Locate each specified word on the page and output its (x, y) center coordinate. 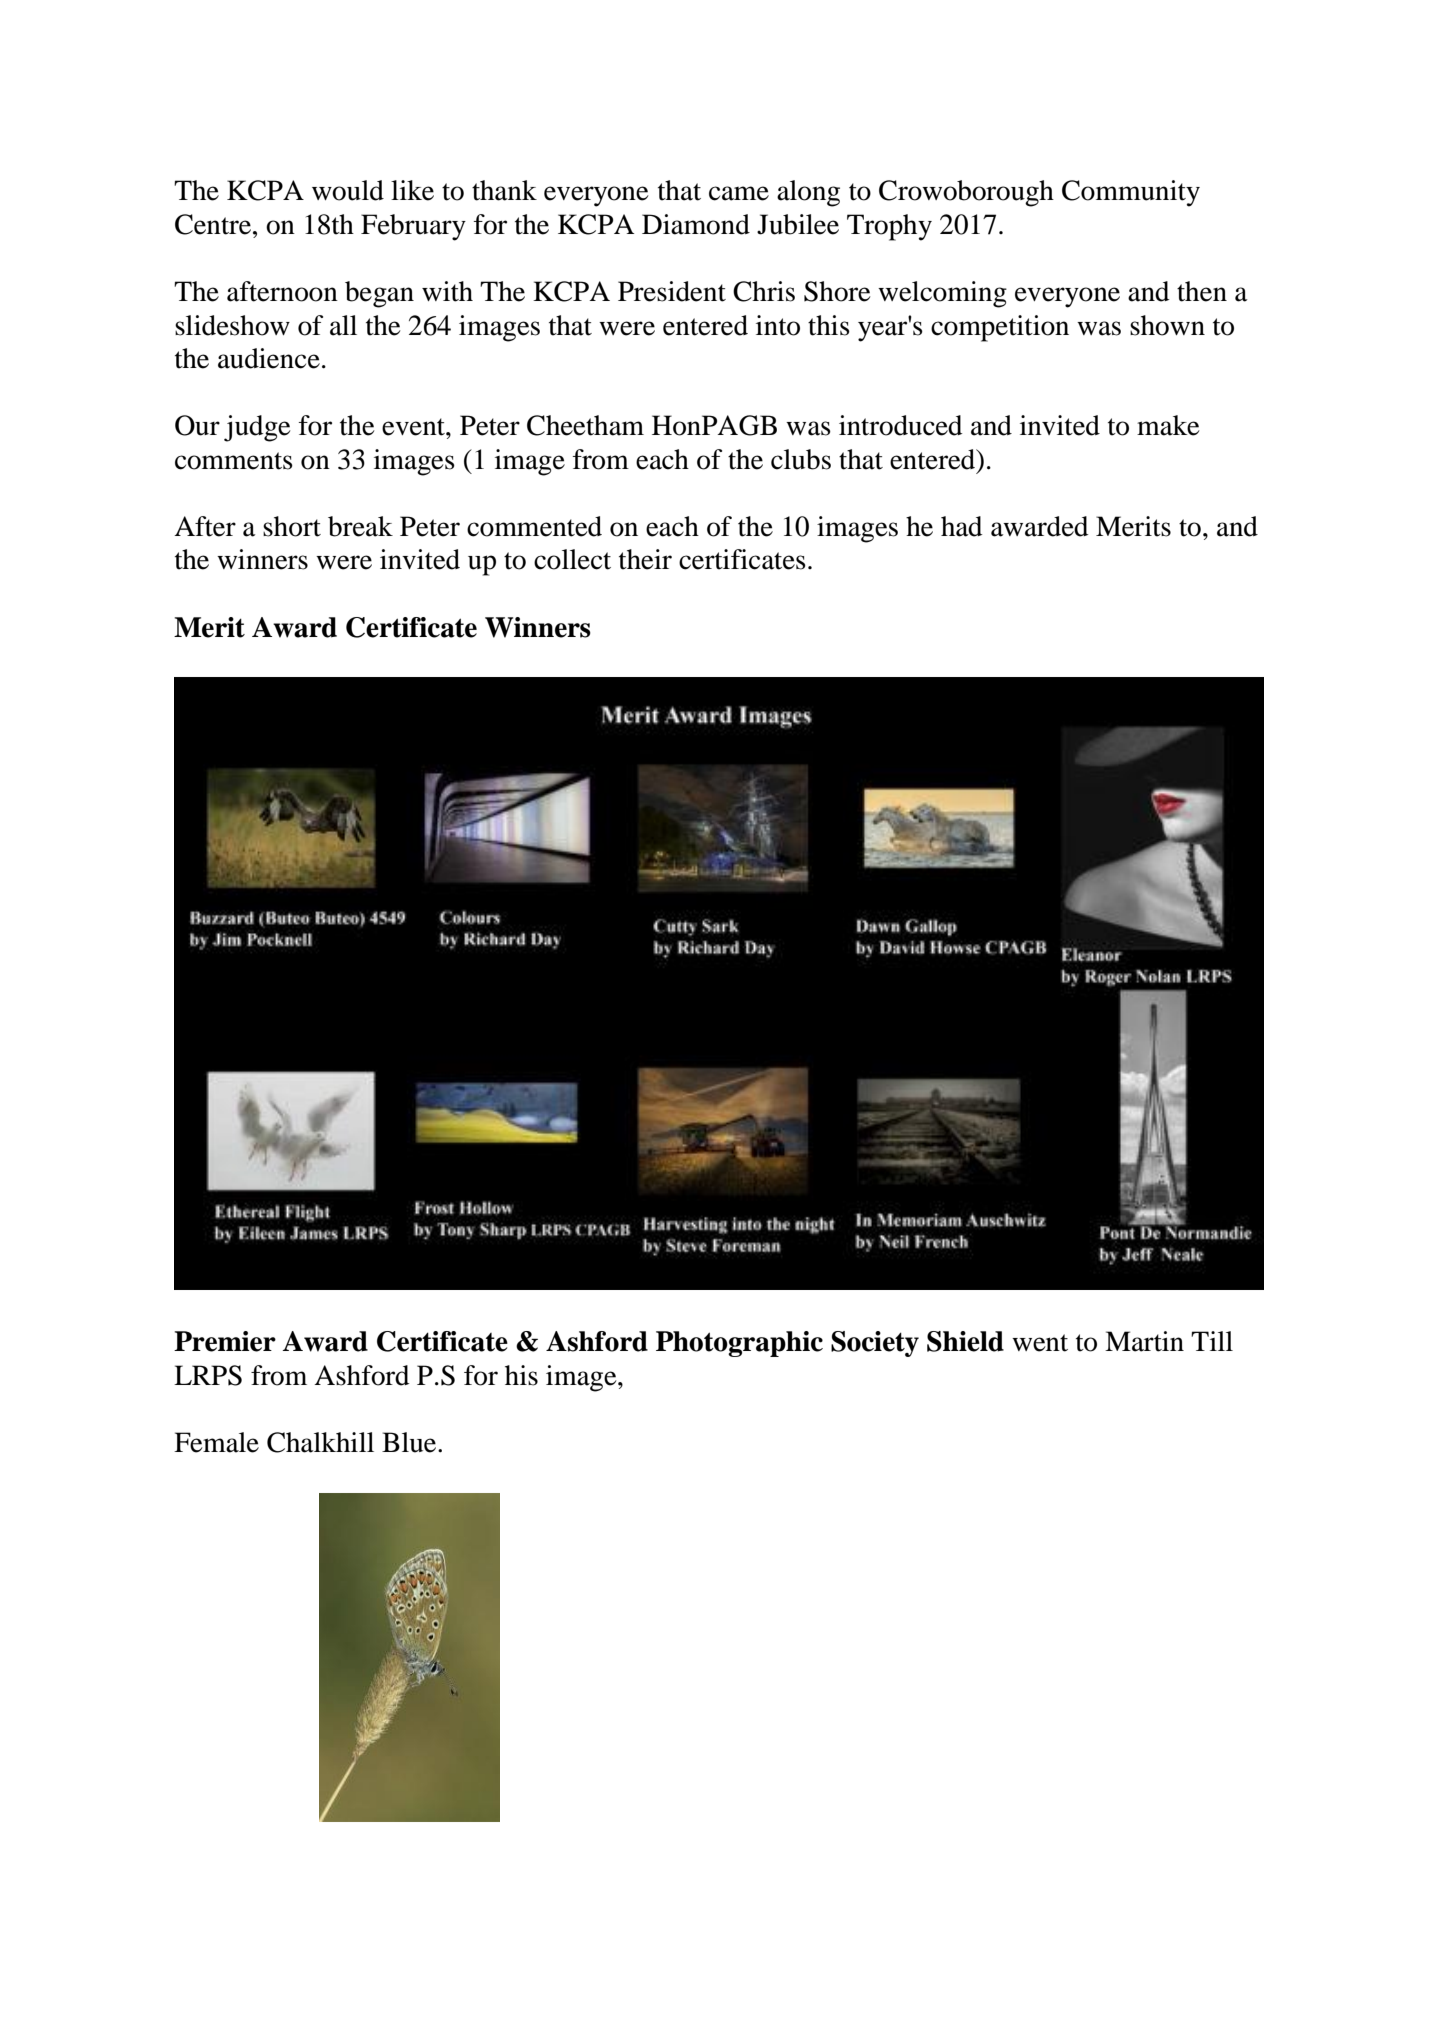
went (1040, 1343)
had (962, 526)
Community (1131, 193)
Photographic (739, 1344)
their (645, 559)
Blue (410, 1442)
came (739, 193)
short (292, 526)
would (348, 190)
